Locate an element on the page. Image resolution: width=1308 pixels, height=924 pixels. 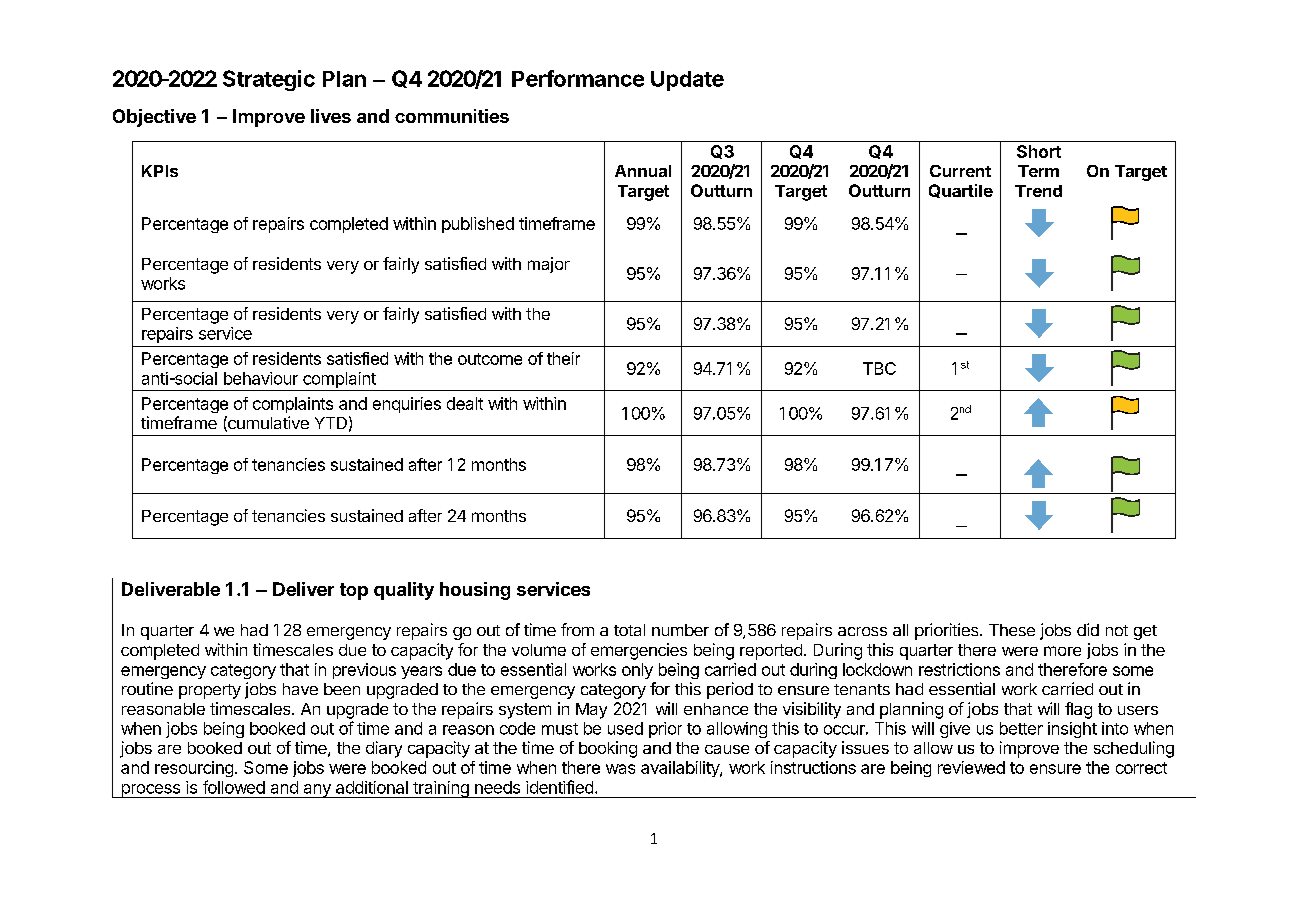
total is located at coordinates (629, 630).
